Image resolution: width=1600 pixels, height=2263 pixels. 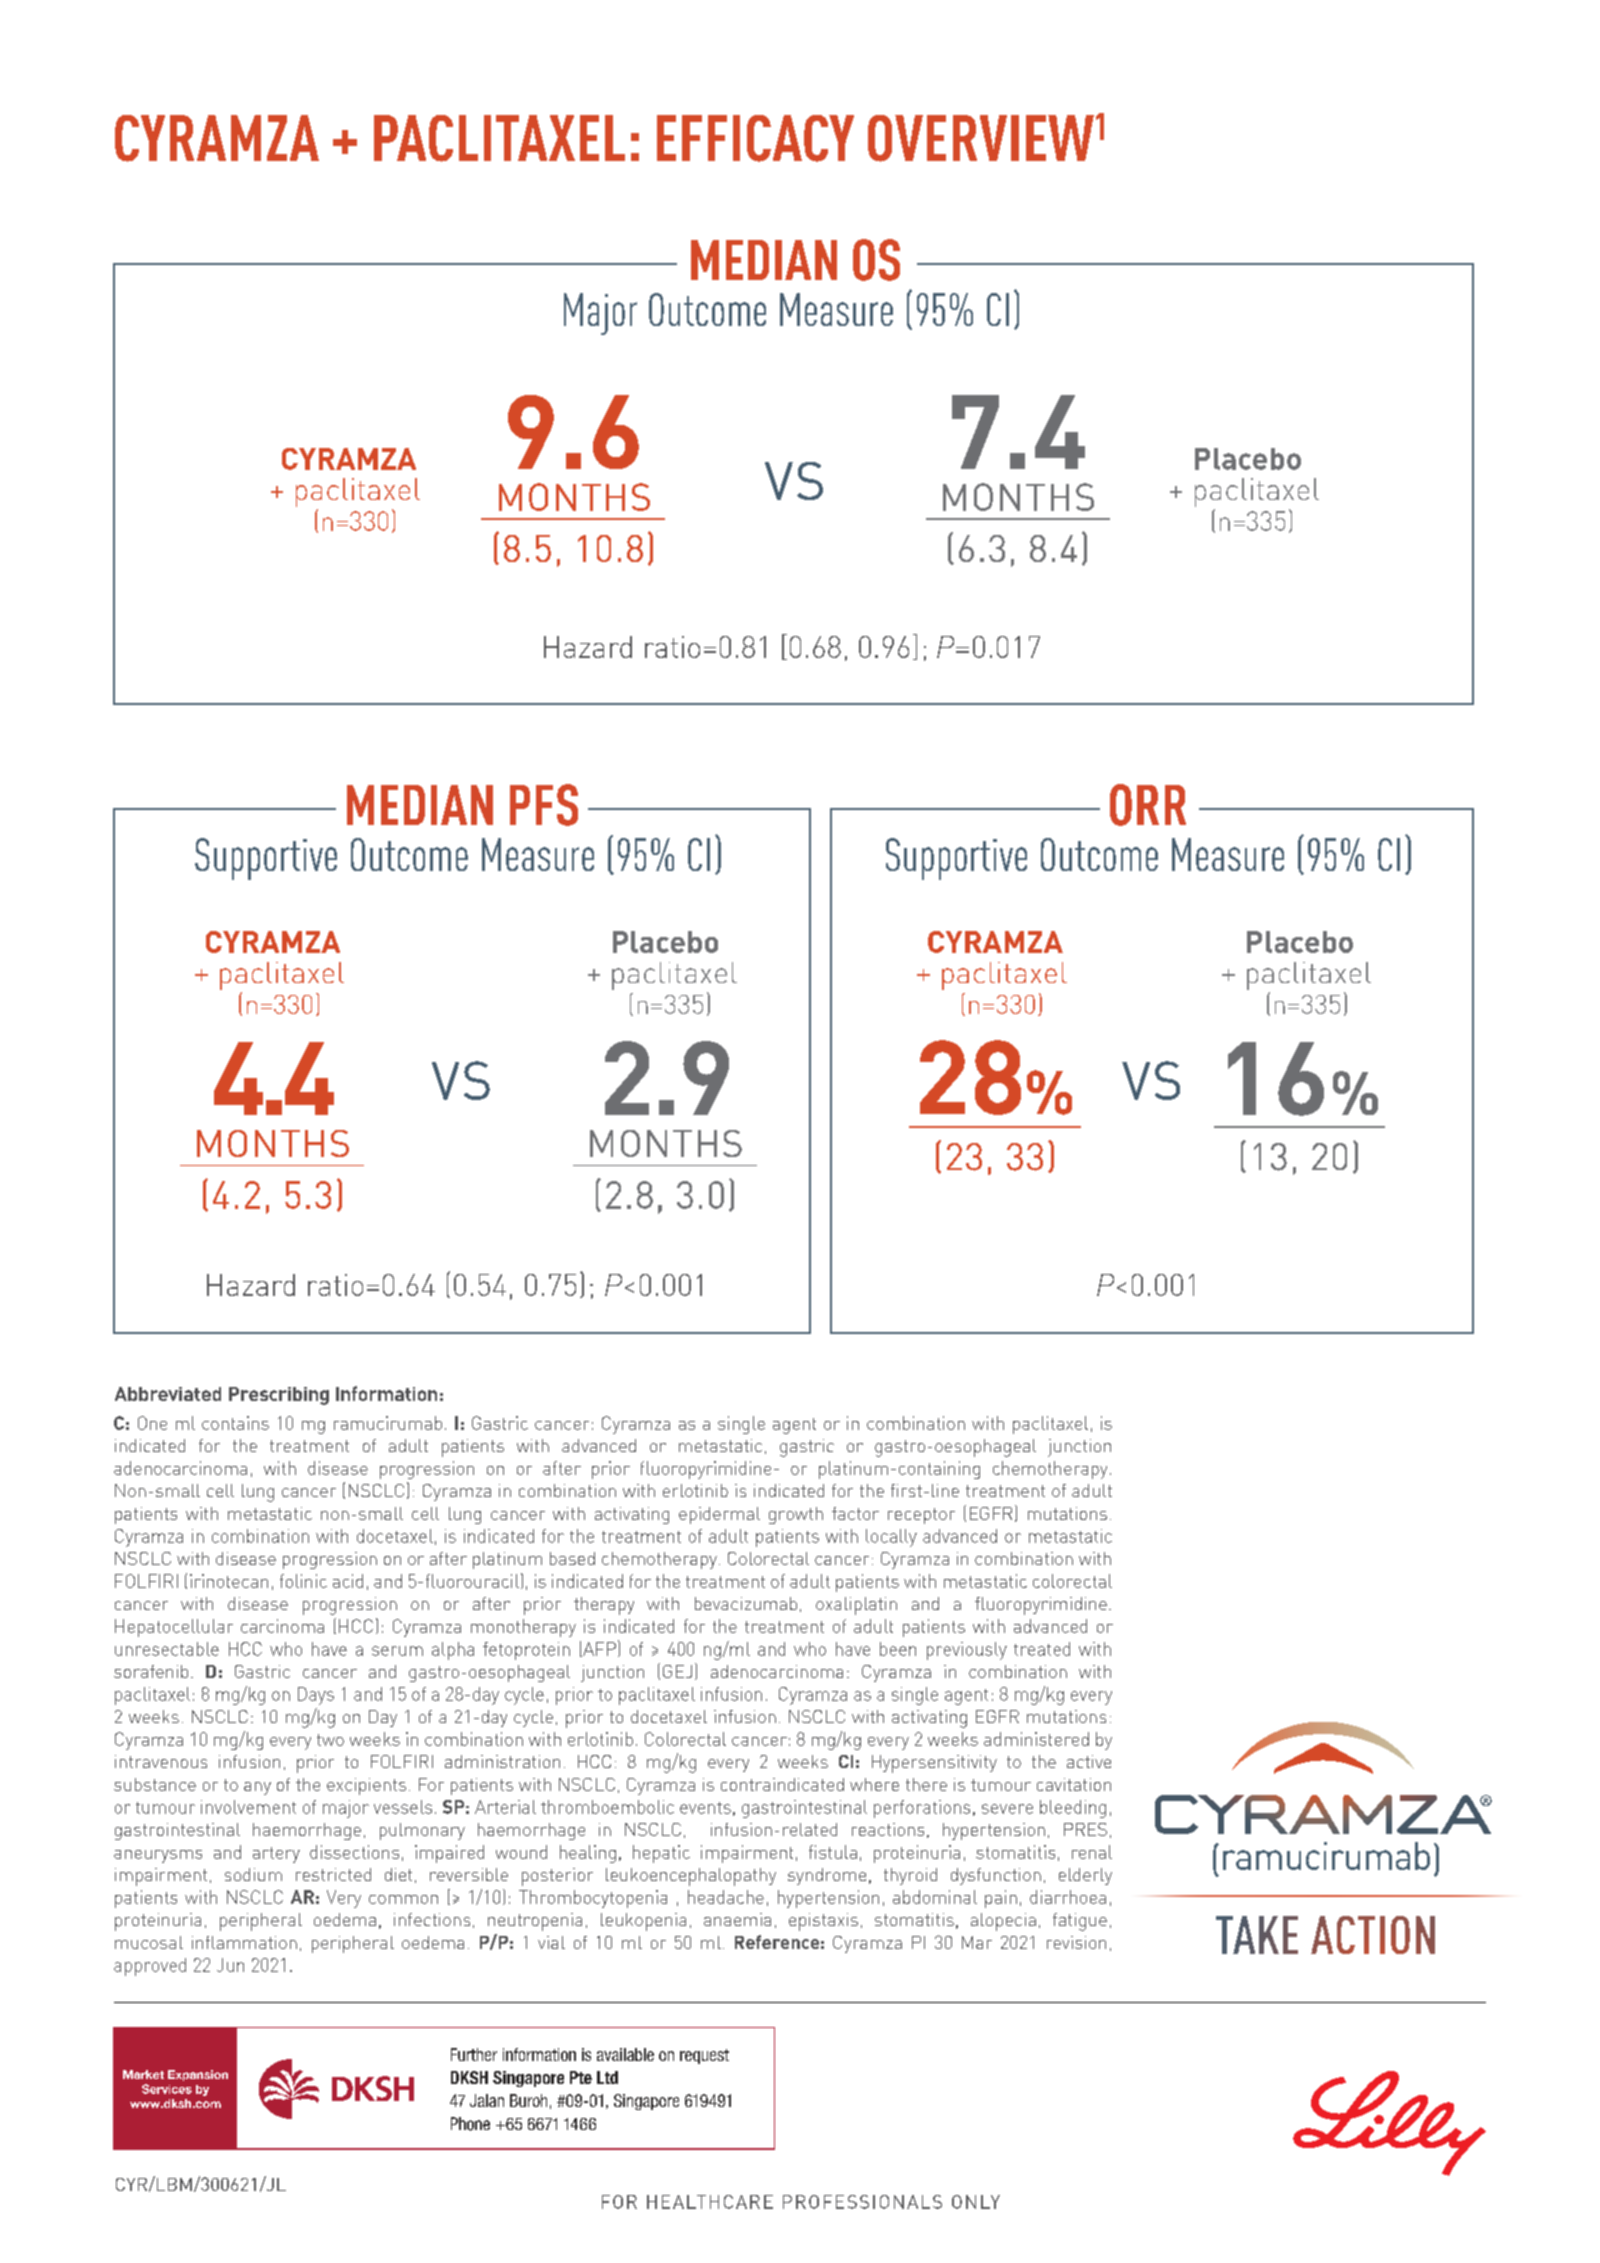 I want to click on Services, so click(x=167, y=2089).
